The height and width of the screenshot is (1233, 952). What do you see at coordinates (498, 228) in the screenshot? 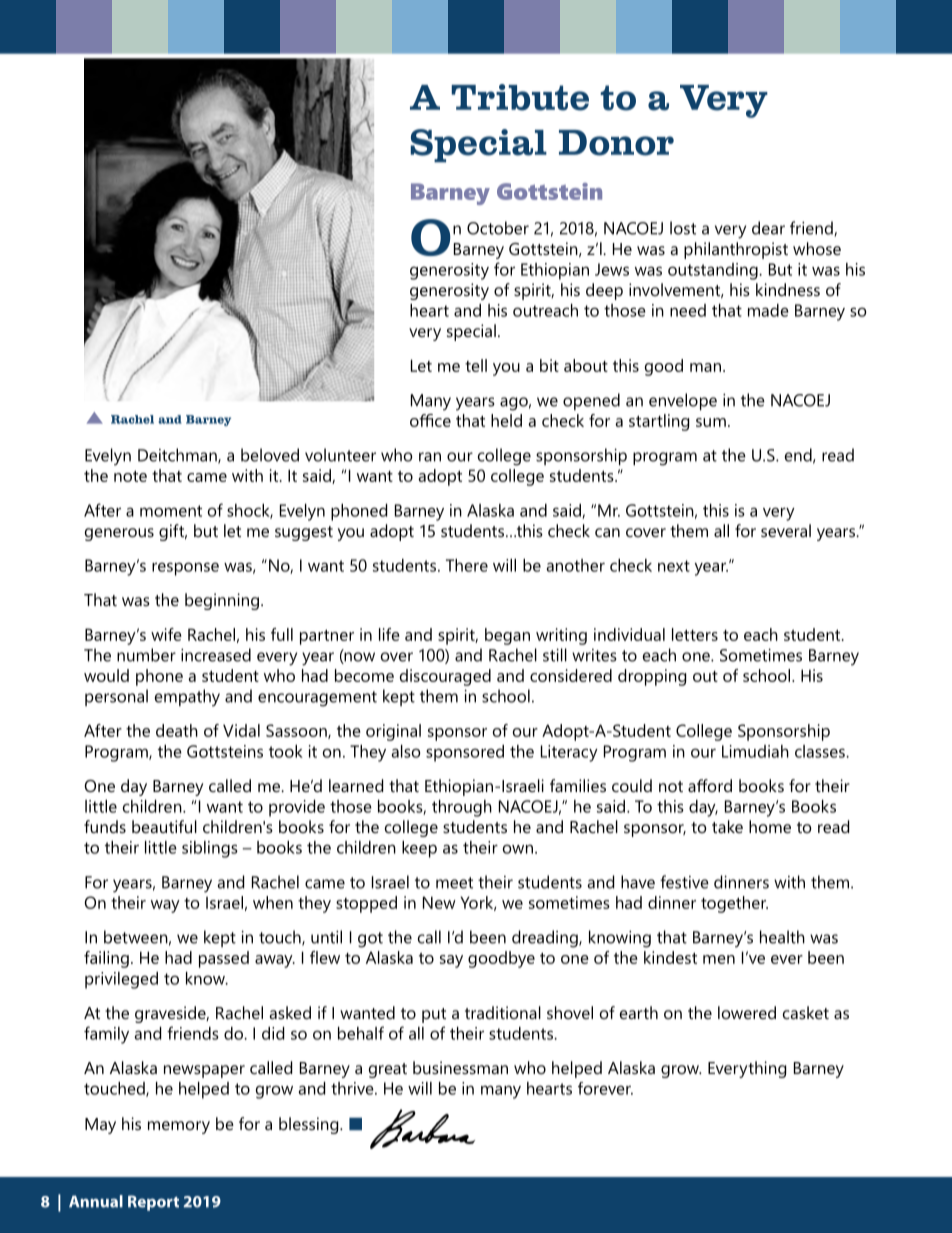
I see `October` at bounding box center [498, 228].
